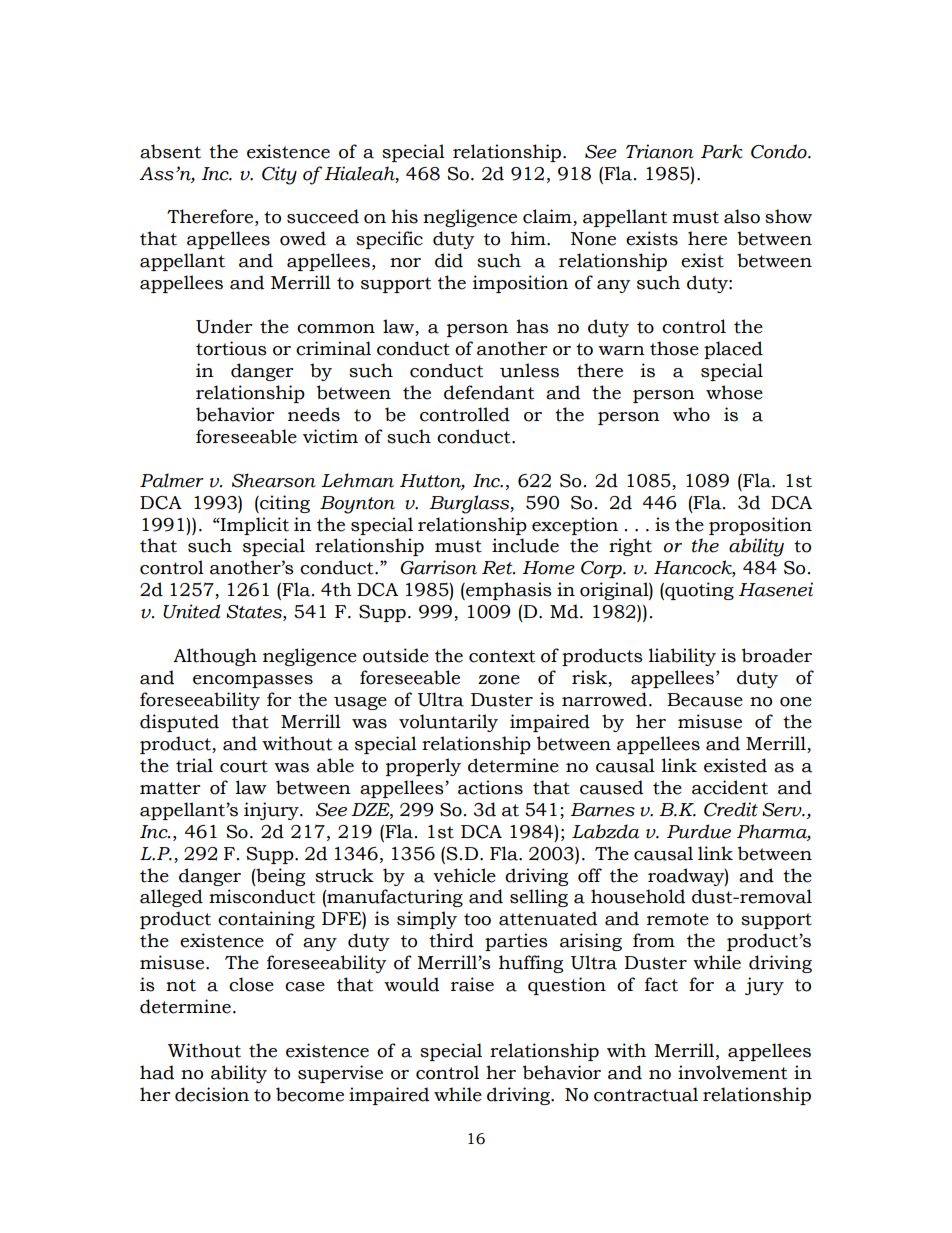 The width and height of the screenshot is (952, 1233). I want to click on his, so click(404, 216).
